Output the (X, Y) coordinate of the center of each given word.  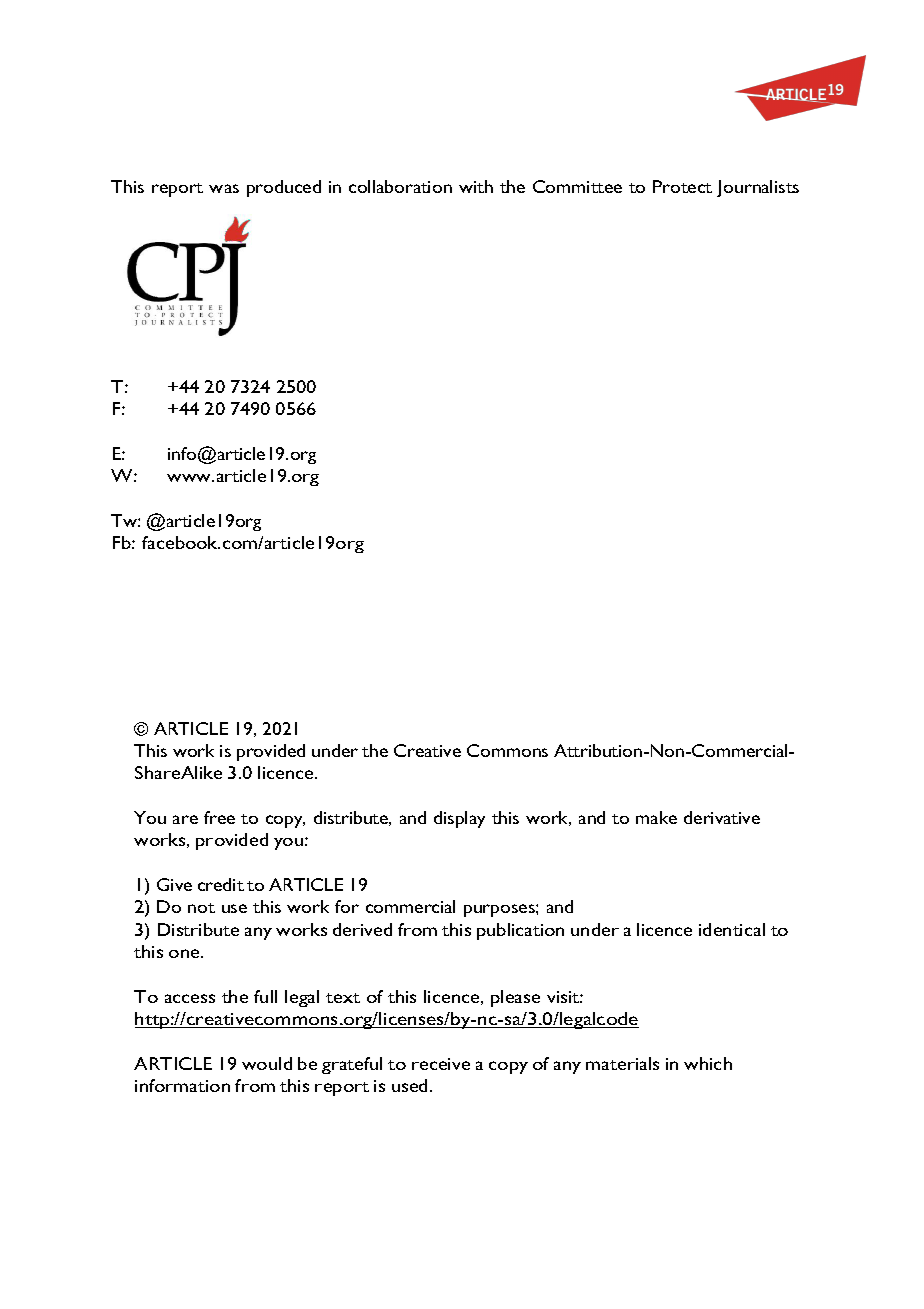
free (219, 817)
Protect (682, 186)
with (476, 186)
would (267, 1063)
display (459, 819)
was (224, 188)
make (656, 817)
